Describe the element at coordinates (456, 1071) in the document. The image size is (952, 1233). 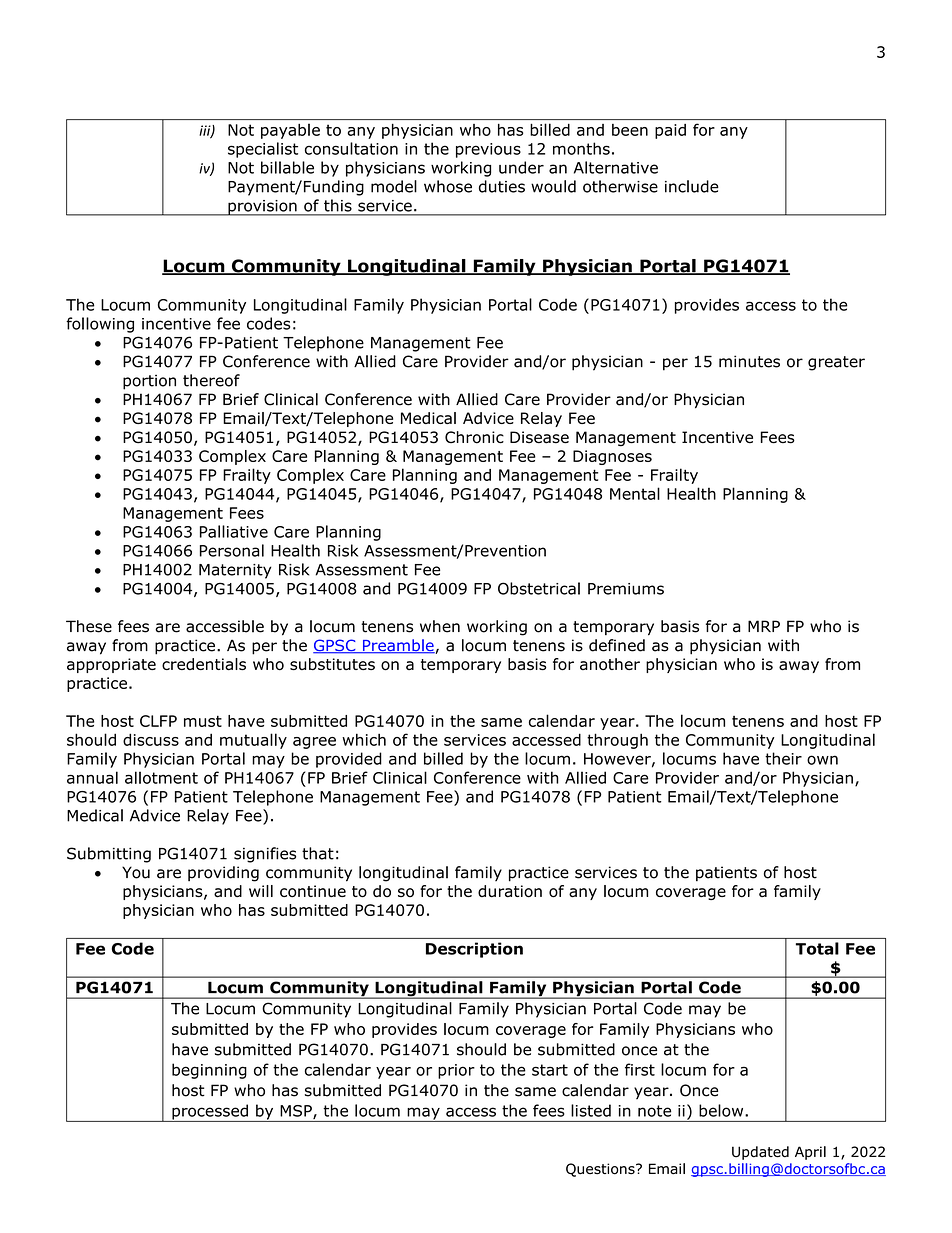
I see `prior` at that location.
